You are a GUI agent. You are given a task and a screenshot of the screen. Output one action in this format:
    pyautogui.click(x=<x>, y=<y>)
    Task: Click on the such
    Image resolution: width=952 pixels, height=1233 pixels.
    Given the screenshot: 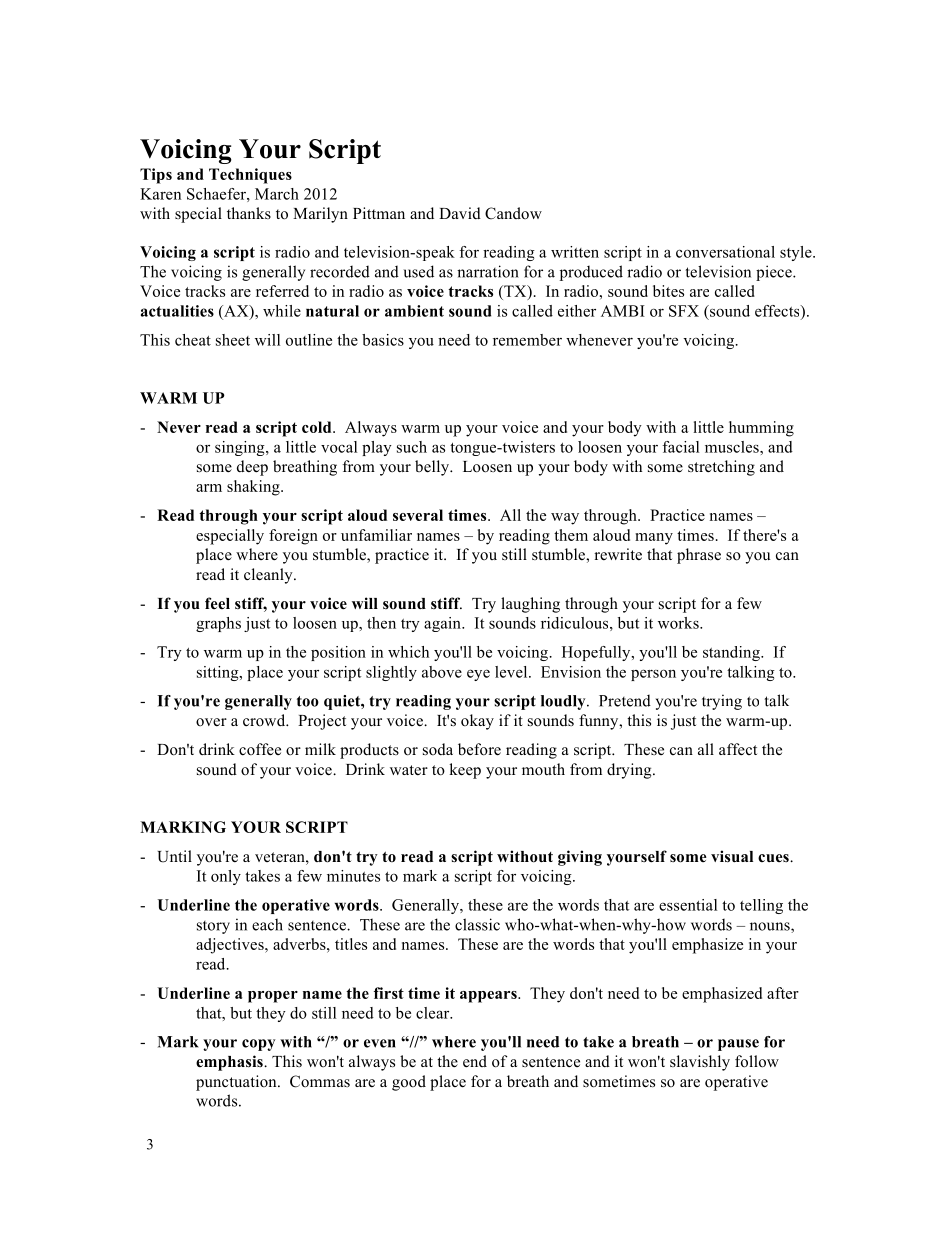 What is the action you would take?
    pyautogui.click(x=412, y=447)
